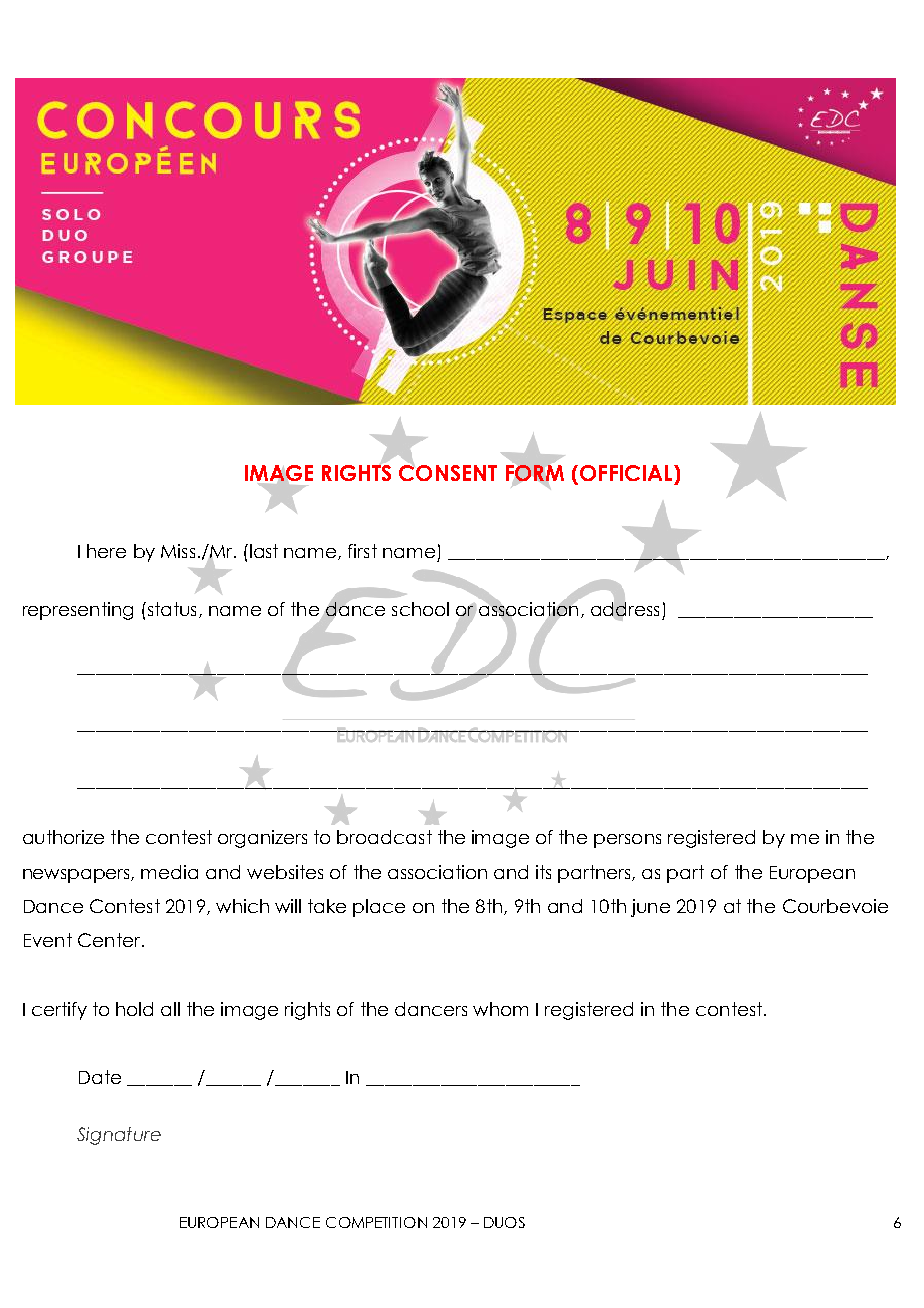  I want to click on Signature, so click(119, 1136).
